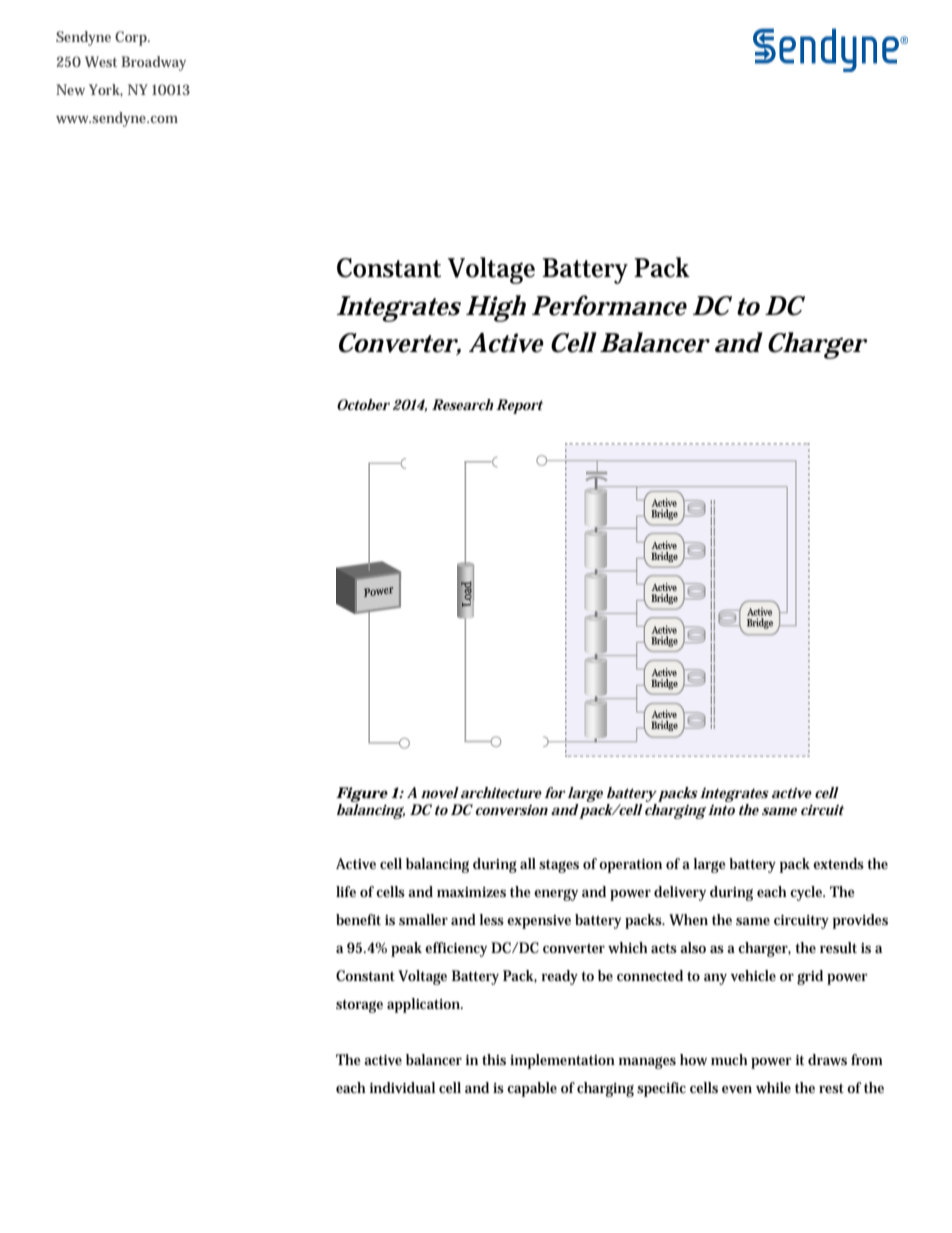  What do you see at coordinates (496, 308) in the image?
I see `High` at bounding box center [496, 308].
